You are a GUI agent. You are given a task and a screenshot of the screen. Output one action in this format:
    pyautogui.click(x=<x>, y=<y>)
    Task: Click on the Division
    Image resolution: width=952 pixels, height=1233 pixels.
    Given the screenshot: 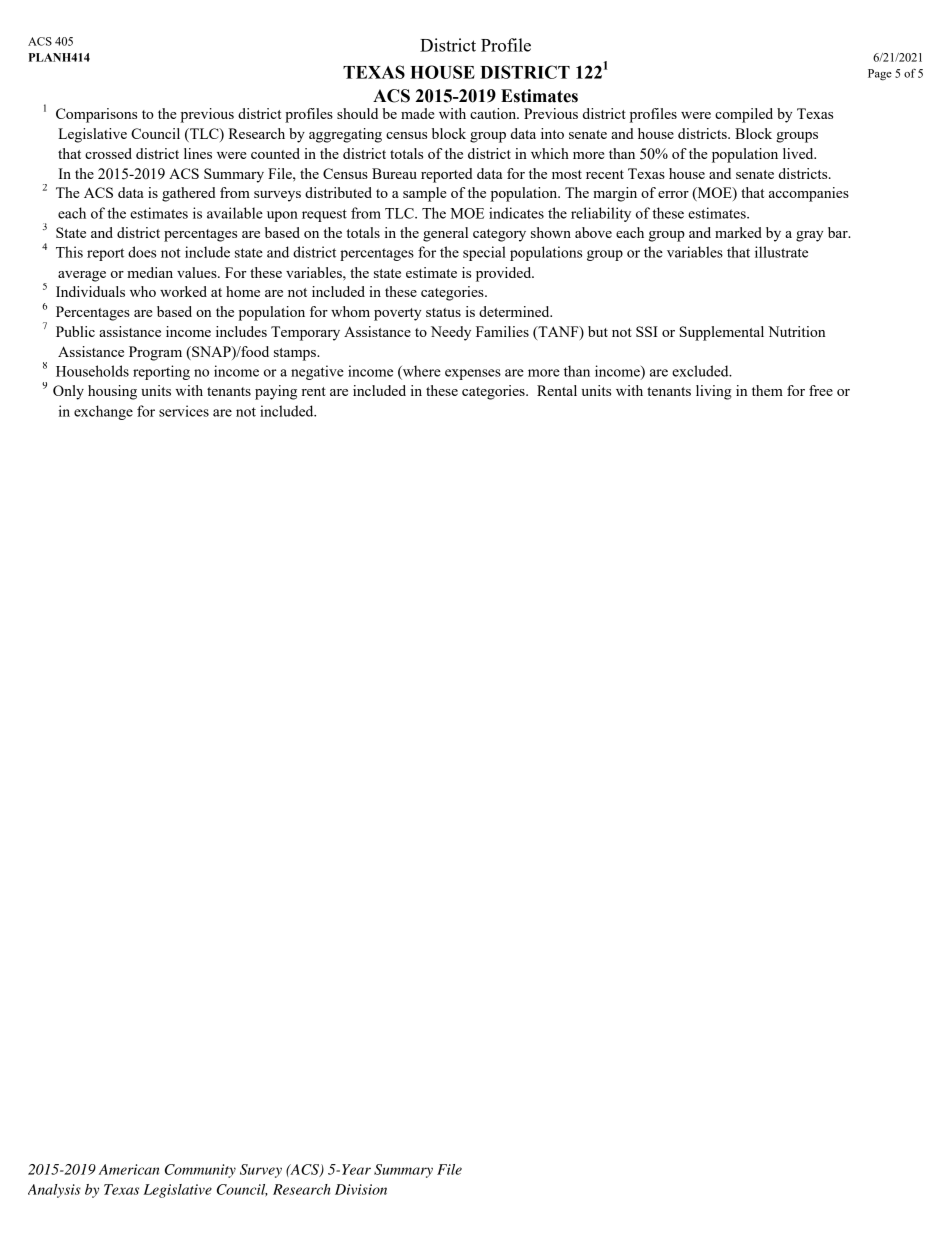 What is the action you would take?
    pyautogui.click(x=361, y=1189)
